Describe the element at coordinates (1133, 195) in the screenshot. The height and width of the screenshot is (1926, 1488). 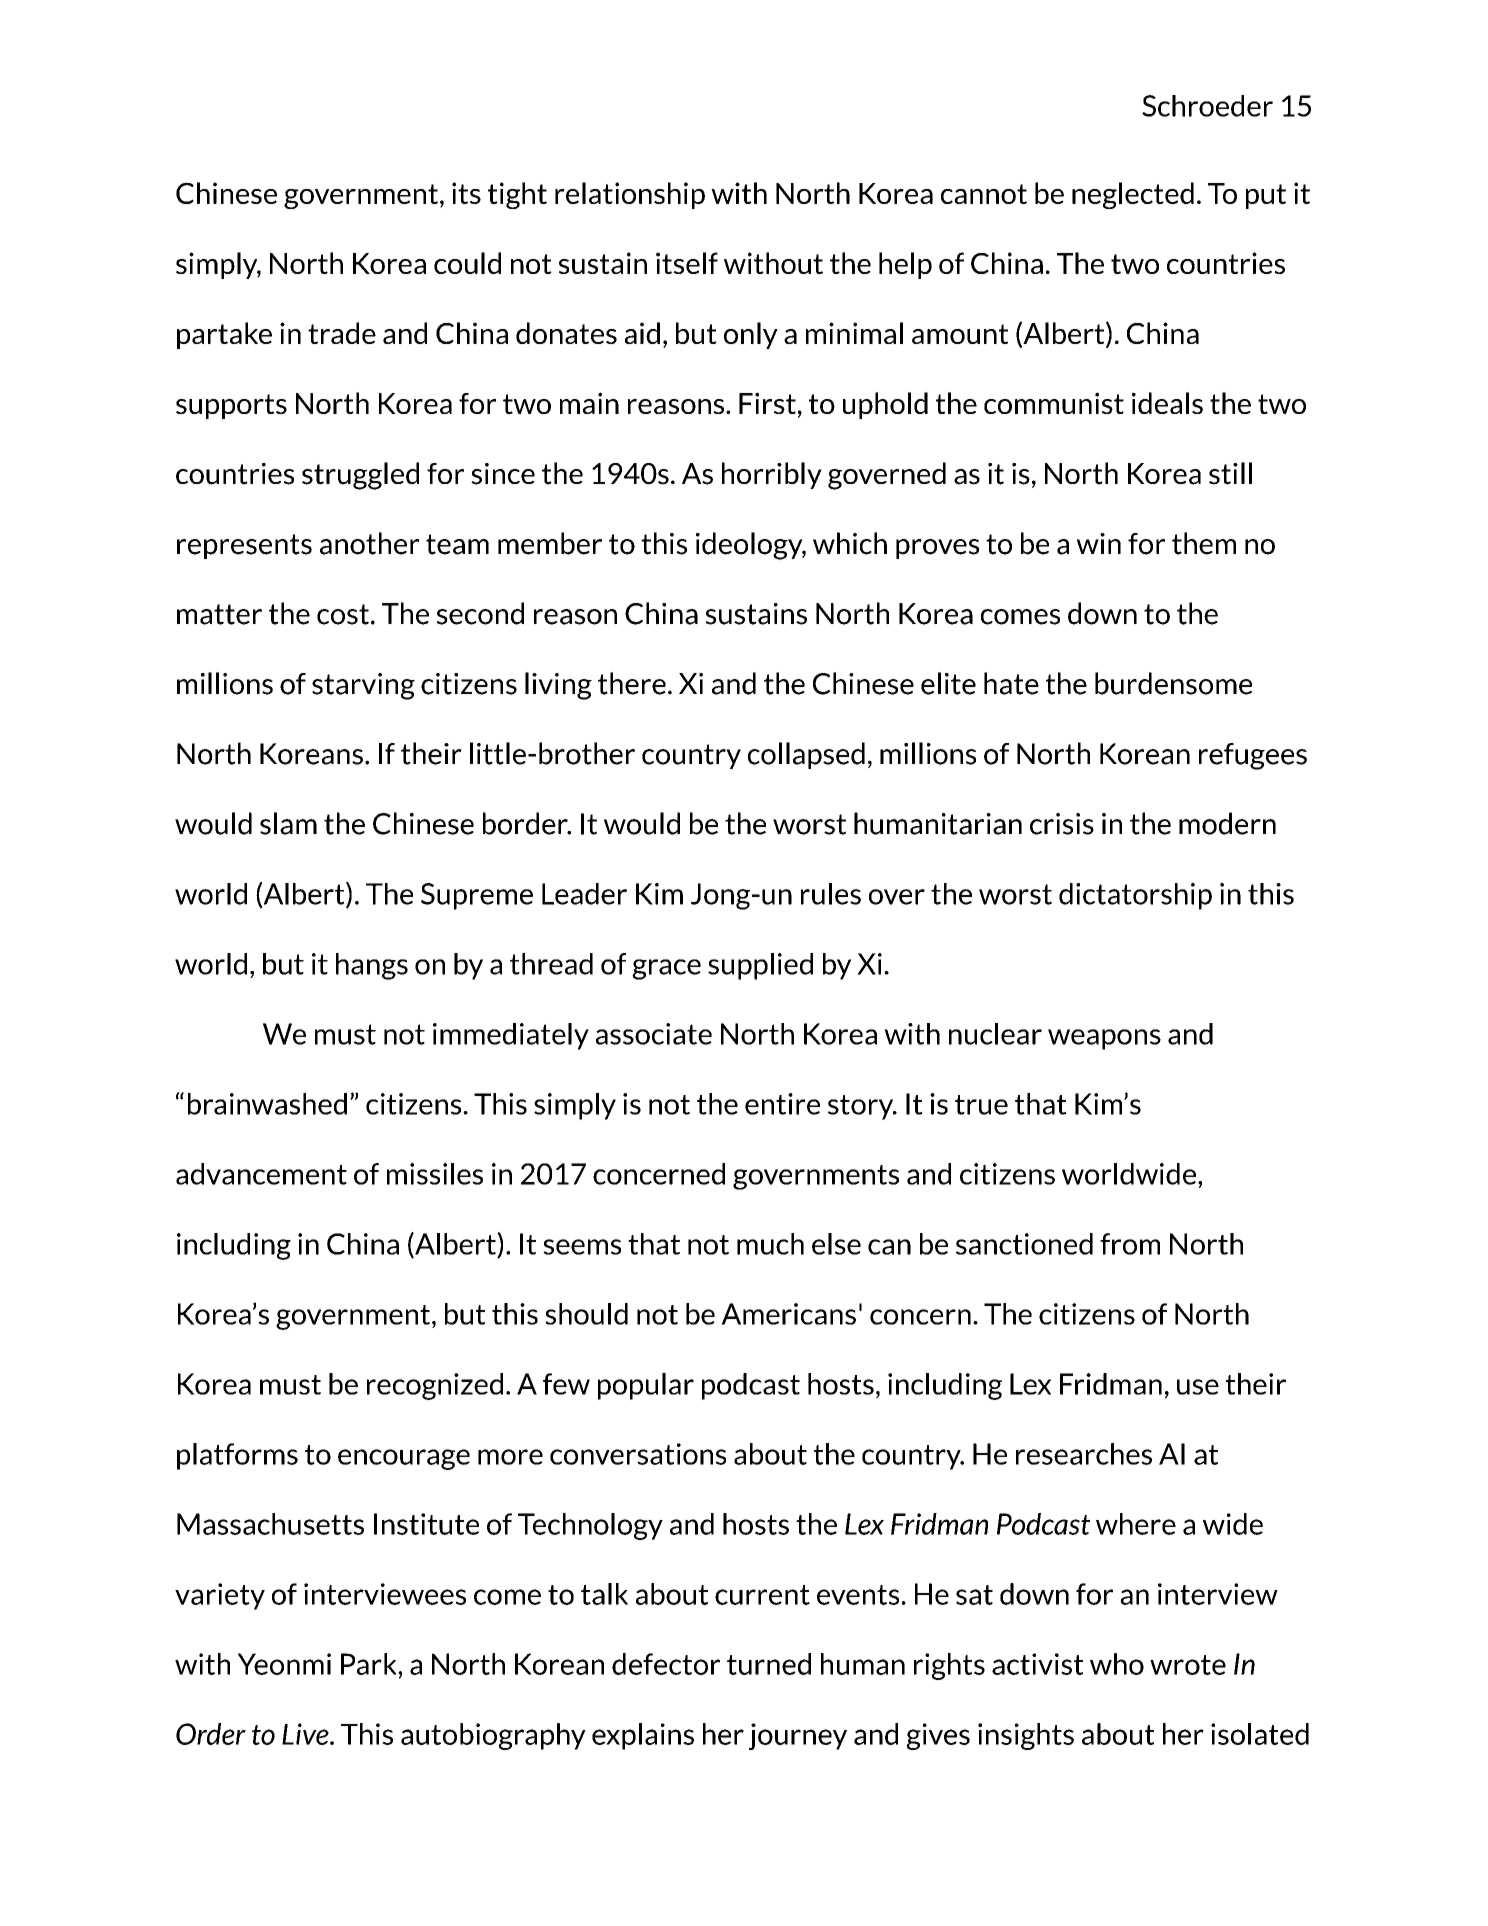
I see `neglected` at that location.
